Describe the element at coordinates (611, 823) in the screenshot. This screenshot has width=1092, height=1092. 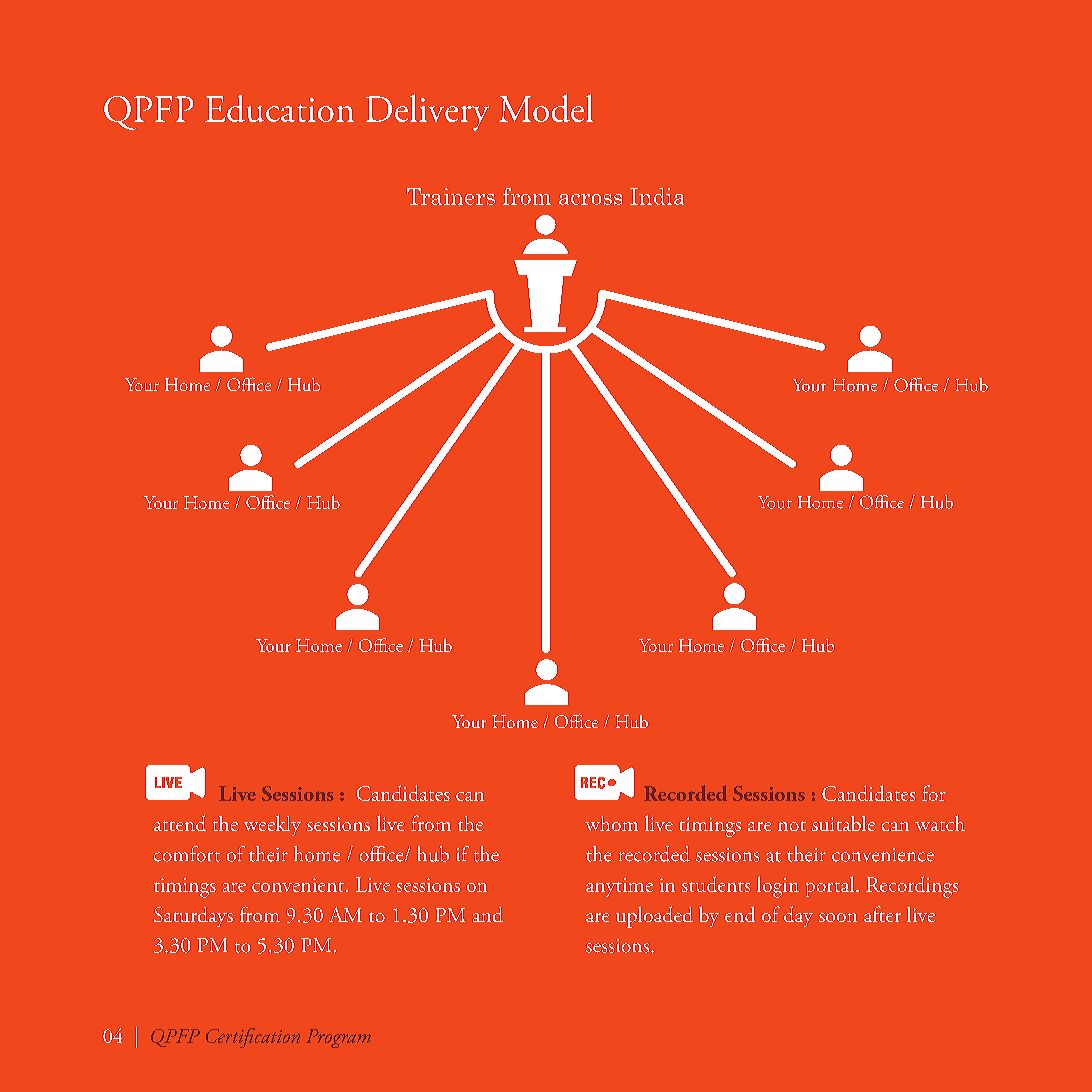
I see `whom` at that location.
